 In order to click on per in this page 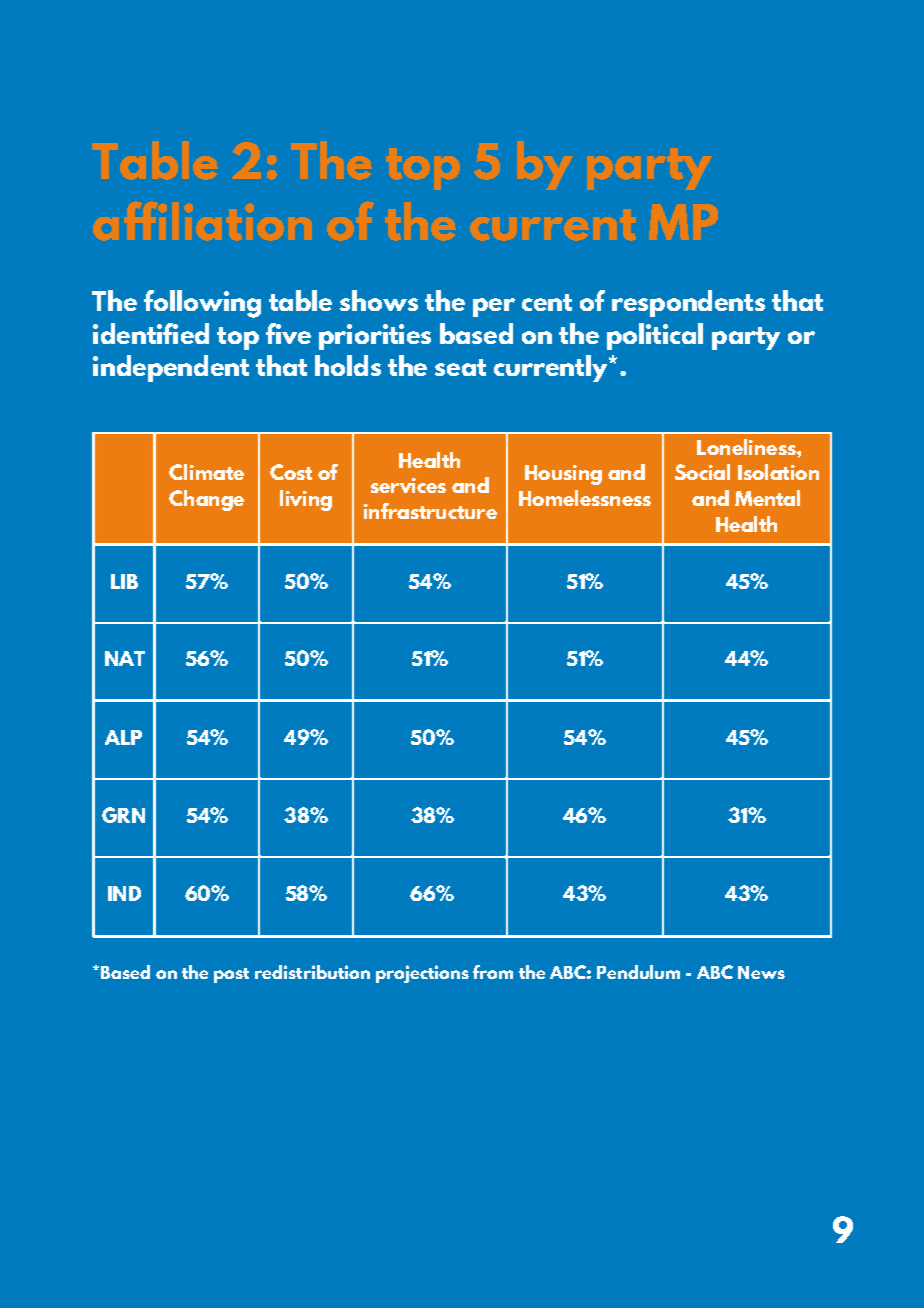, I will do `click(494, 307)`.
